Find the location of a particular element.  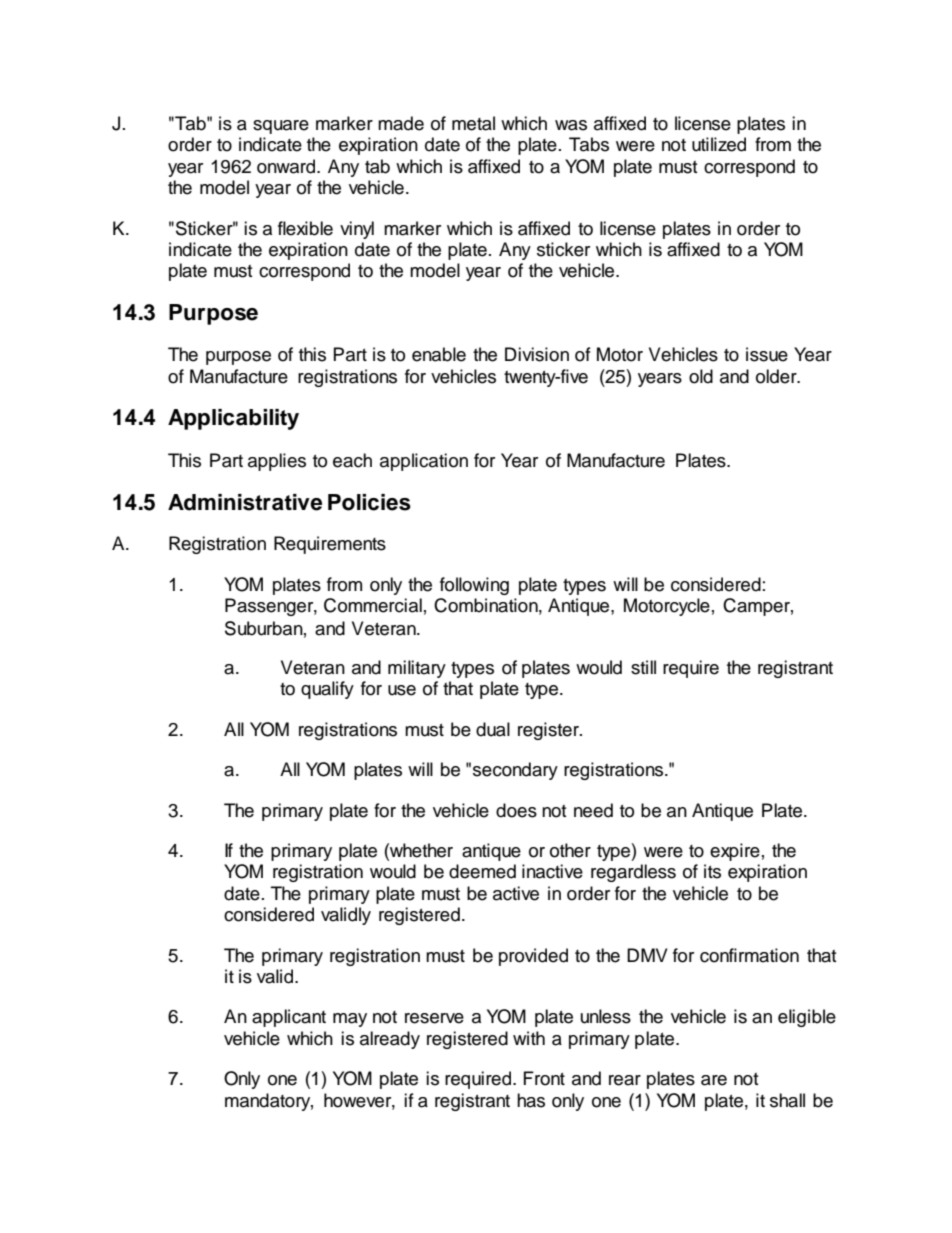

metal is located at coordinates (473, 123).
